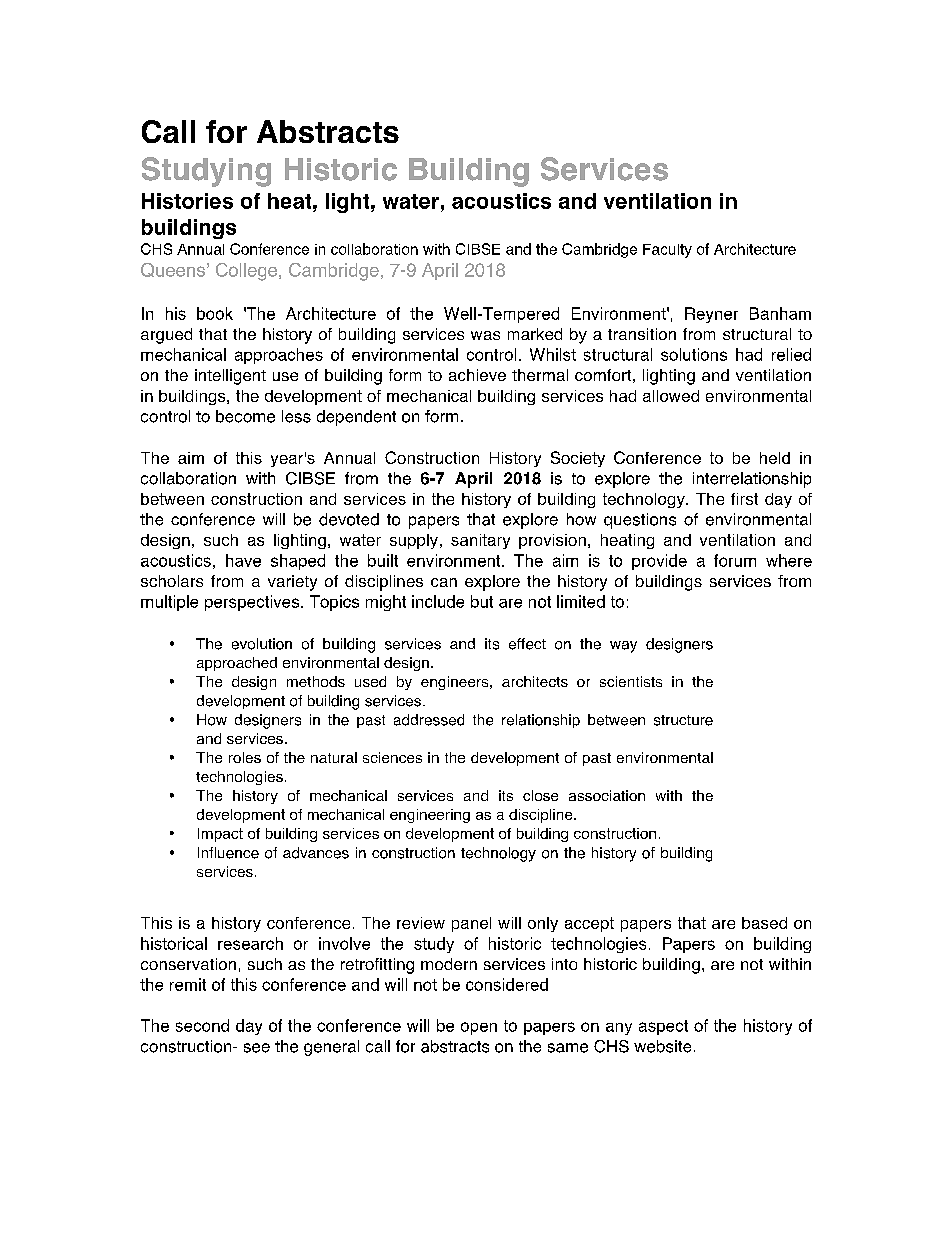  What do you see at coordinates (220, 835) in the image?
I see `Impact` at bounding box center [220, 835].
